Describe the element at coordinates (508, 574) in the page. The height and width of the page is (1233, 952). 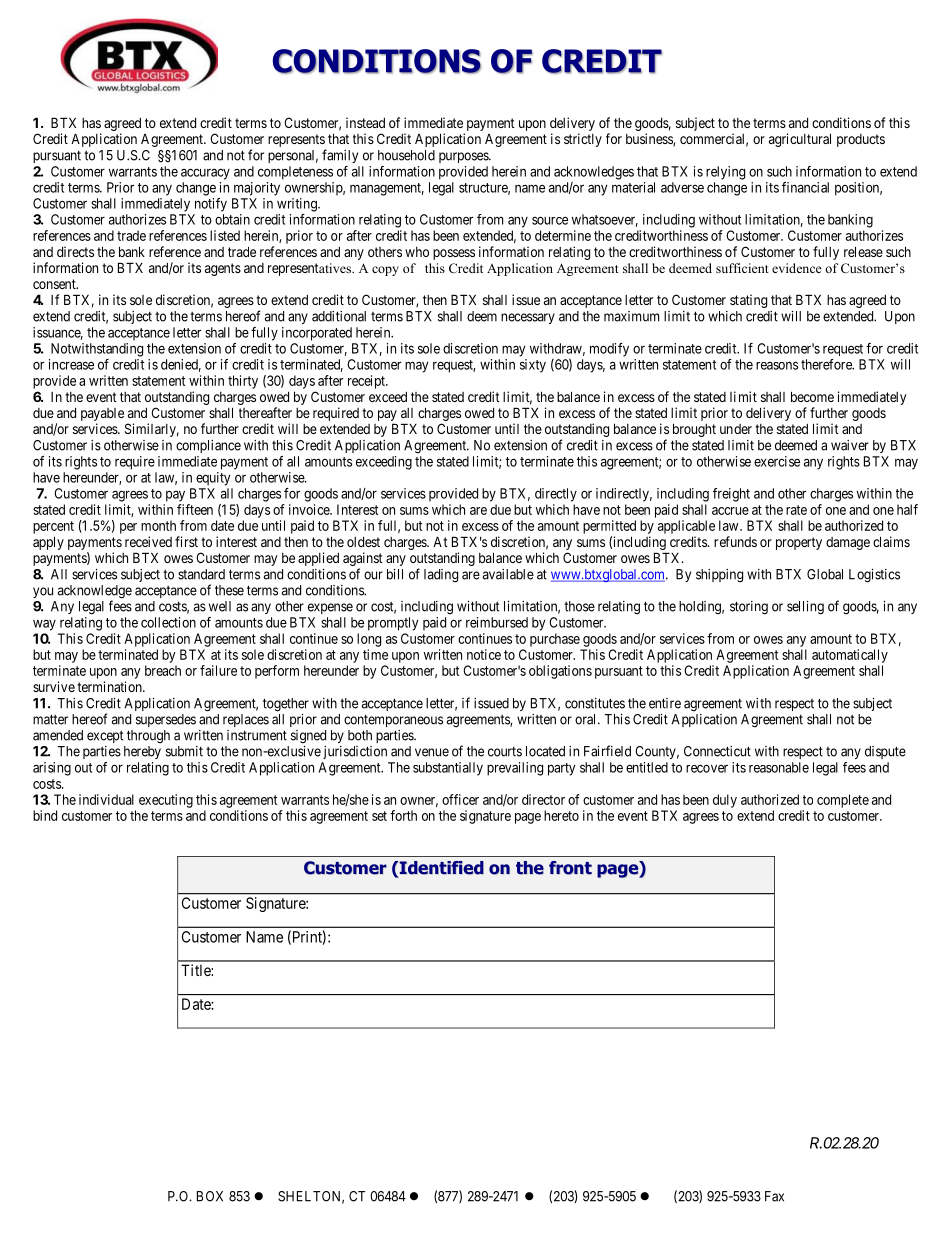
I see `available` at that location.
